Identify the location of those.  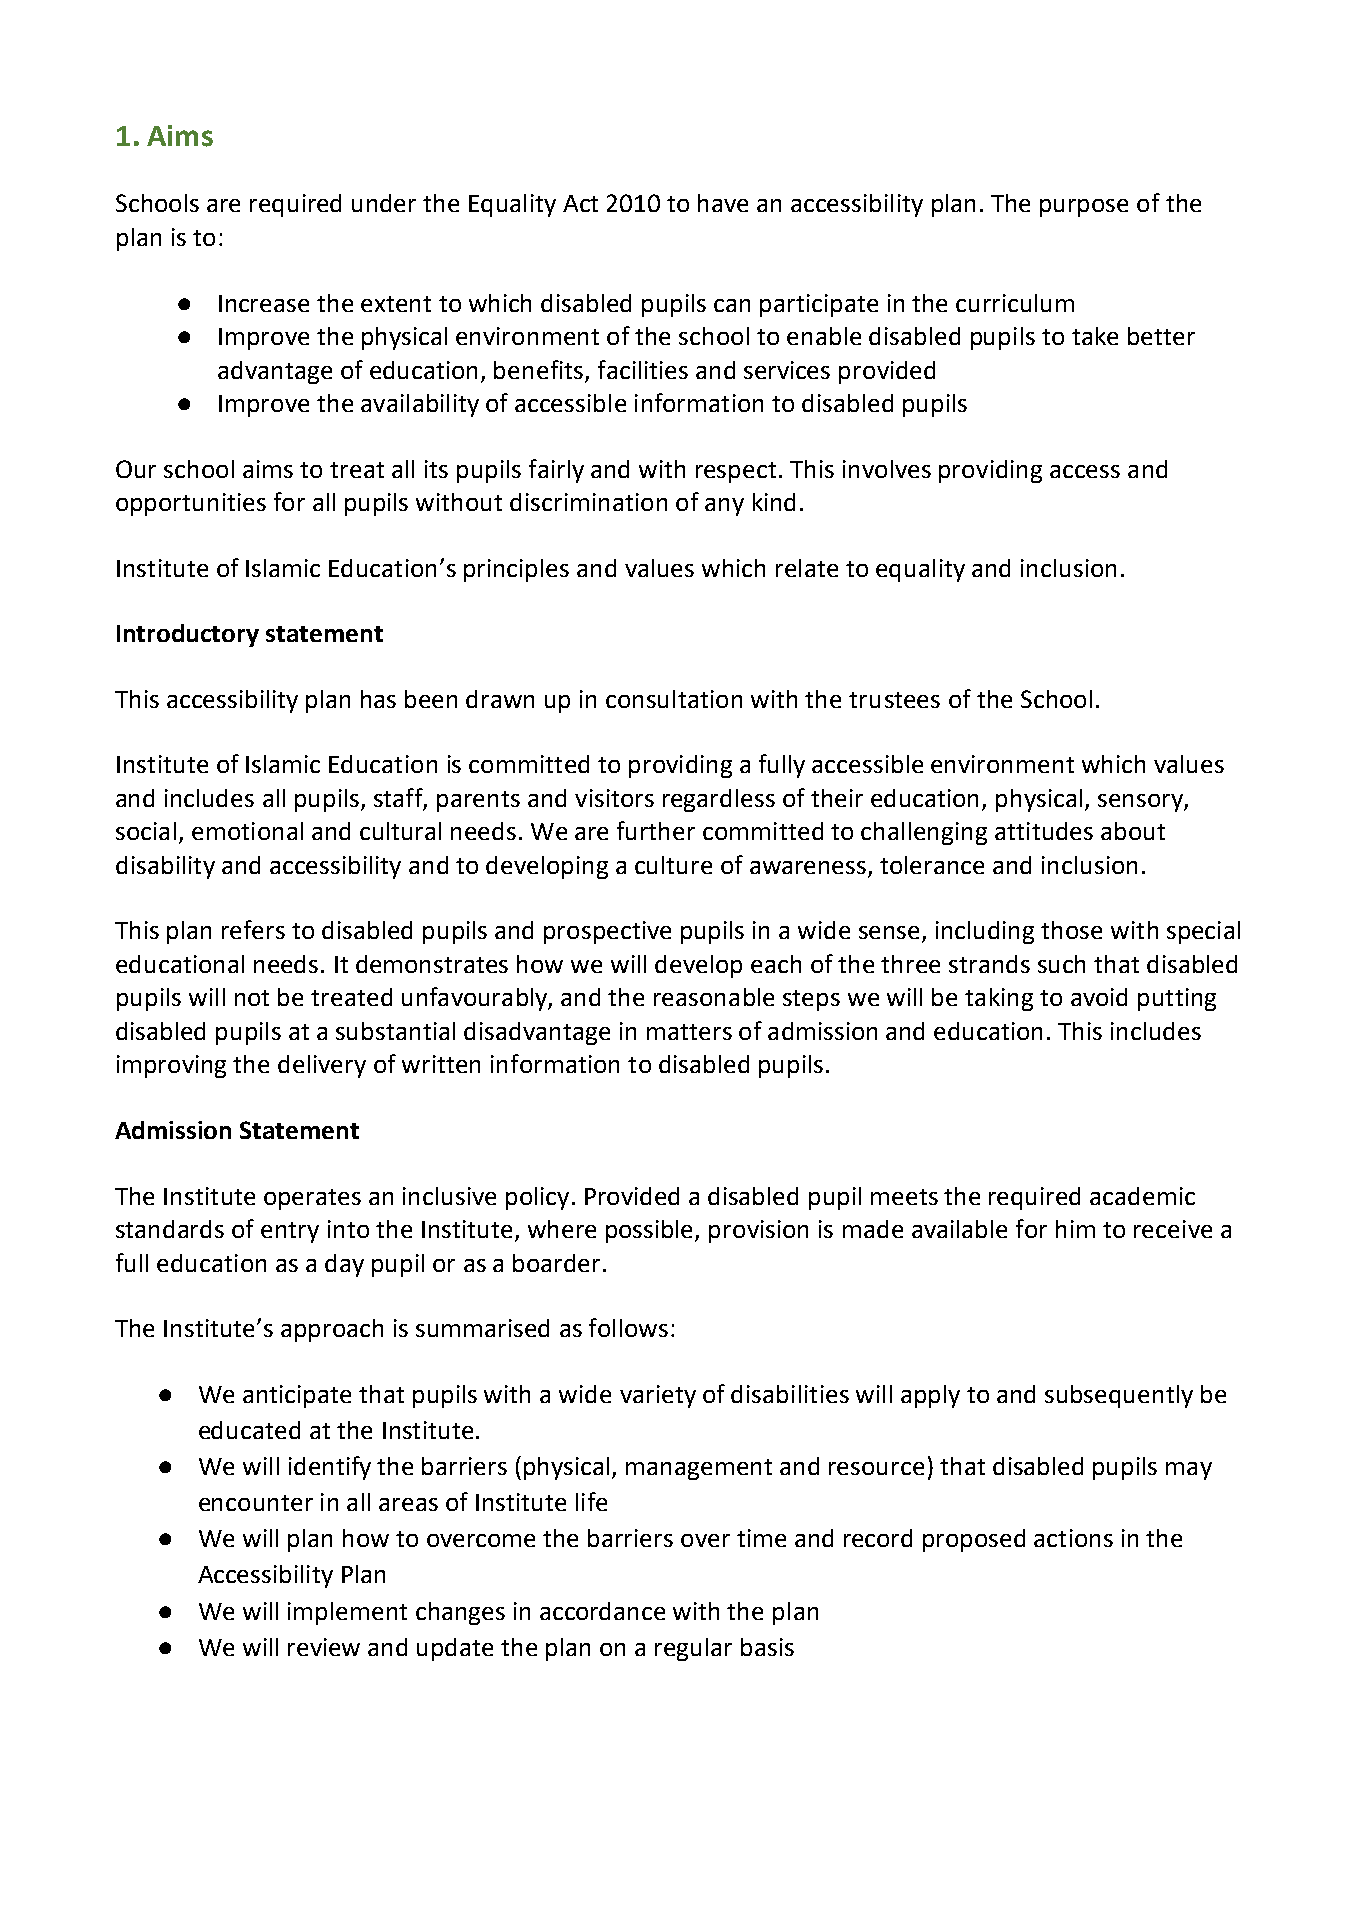
(1071, 930).
